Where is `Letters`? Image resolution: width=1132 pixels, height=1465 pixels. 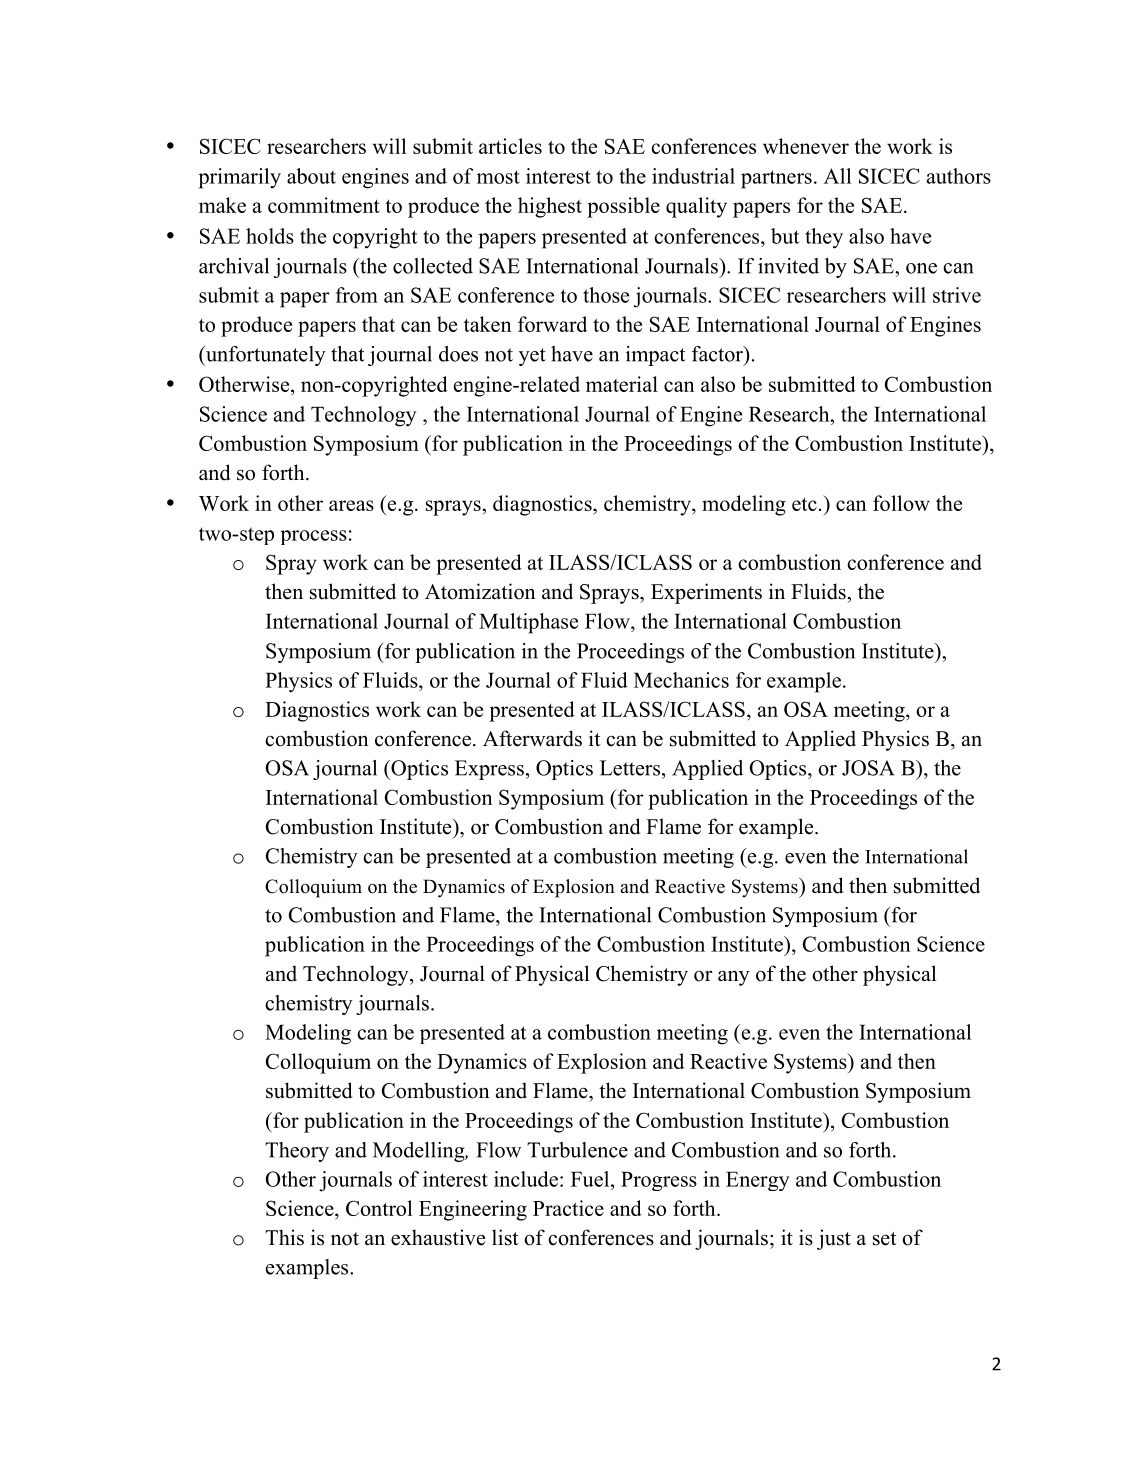 Letters is located at coordinates (631, 768).
